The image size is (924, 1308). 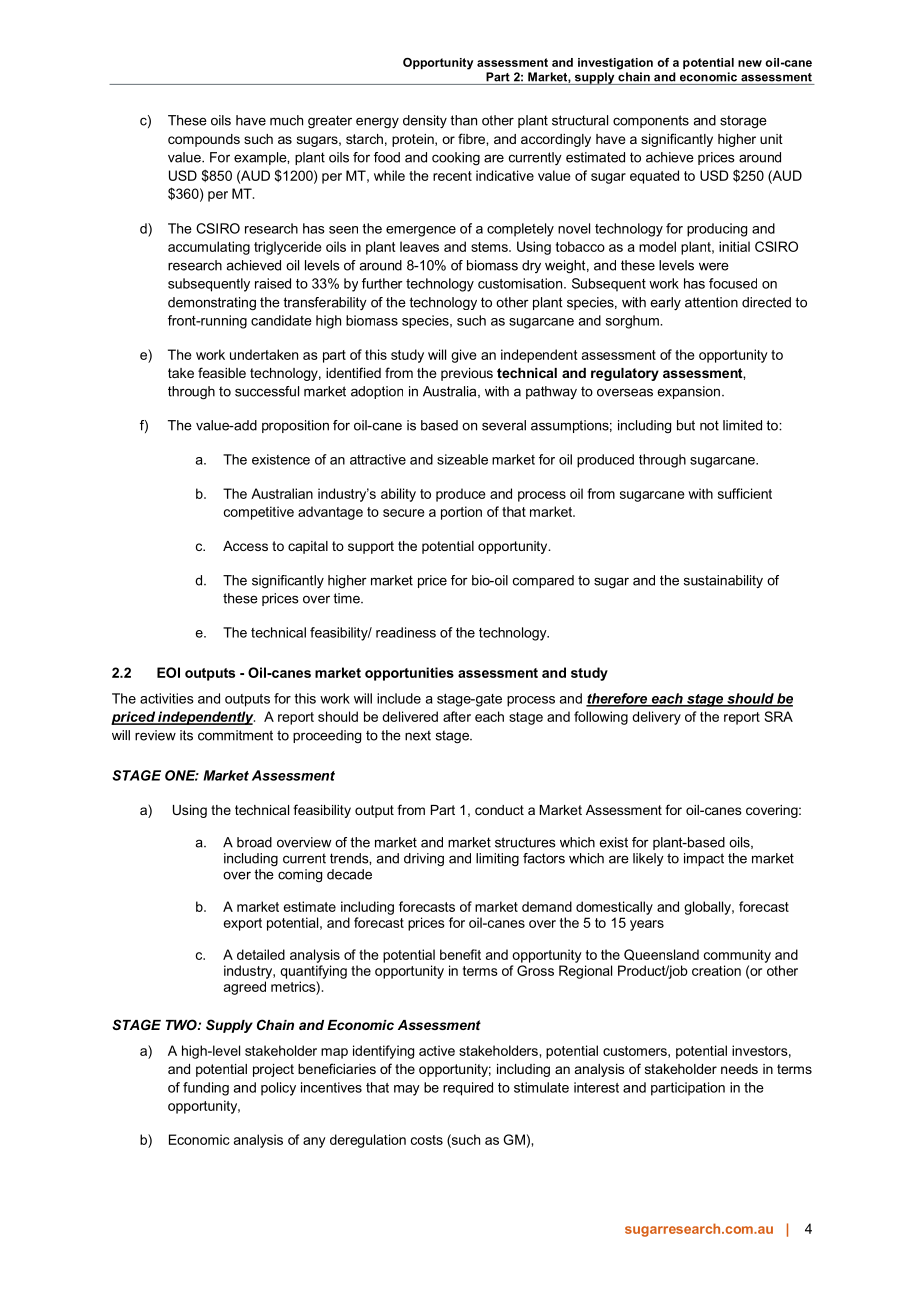 What do you see at coordinates (463, 120) in the screenshot?
I see `than` at bounding box center [463, 120].
